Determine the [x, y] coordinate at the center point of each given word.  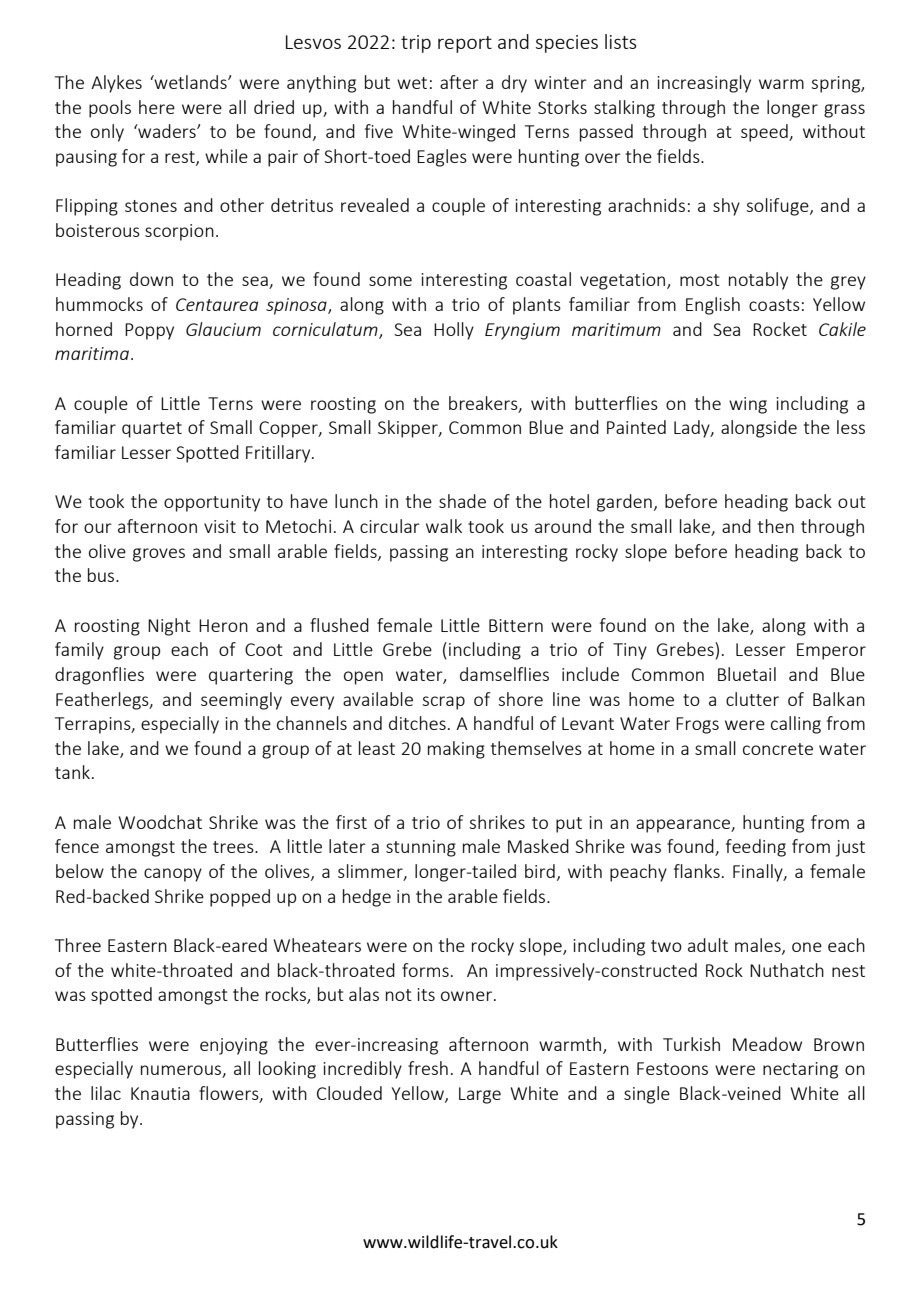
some [390, 281]
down [151, 279]
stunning [421, 848]
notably [758, 281]
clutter [752, 699]
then [776, 526]
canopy [173, 875]
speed [765, 133]
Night [169, 627]
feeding [756, 848]
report [465, 44]
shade [462, 501]
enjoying [234, 1046]
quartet [152, 430]
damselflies [504, 674]
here [157, 107]
